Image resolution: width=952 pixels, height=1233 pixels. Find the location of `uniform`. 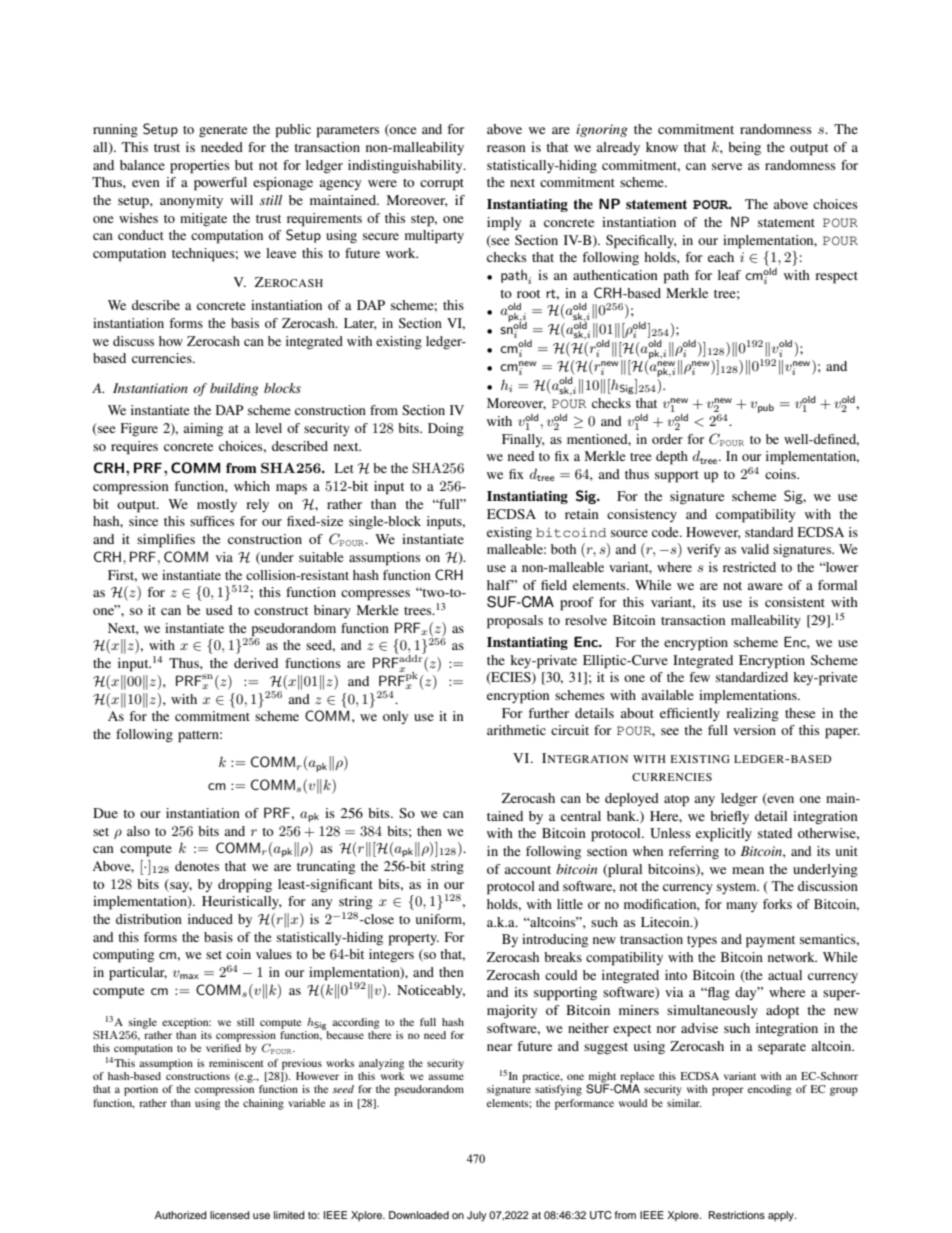

uniform is located at coordinates (440, 920).
